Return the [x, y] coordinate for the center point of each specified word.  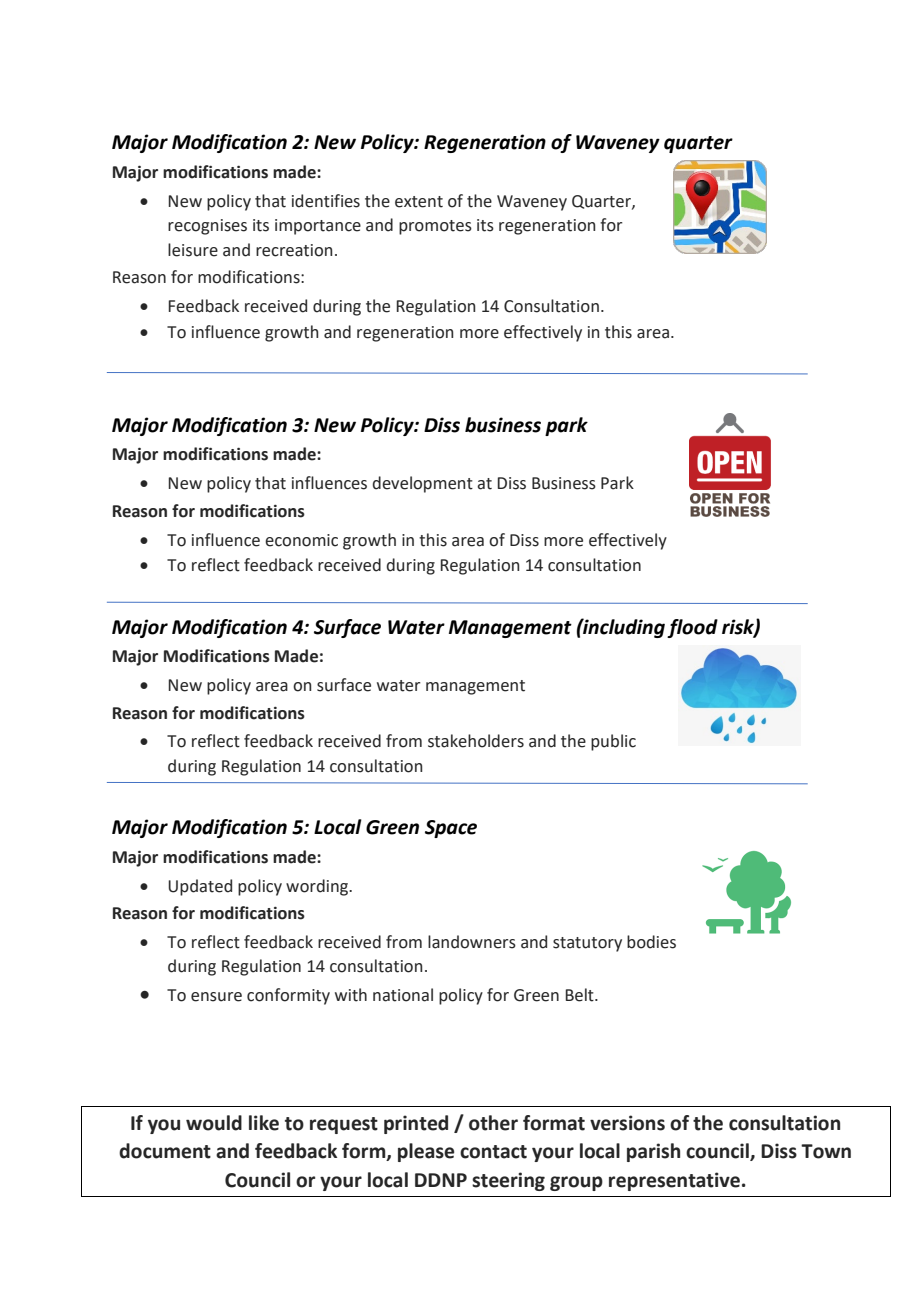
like [264, 1123]
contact [493, 1152]
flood [692, 628]
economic [301, 540]
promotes [435, 227]
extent [419, 202]
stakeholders [476, 741]
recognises [207, 227]
